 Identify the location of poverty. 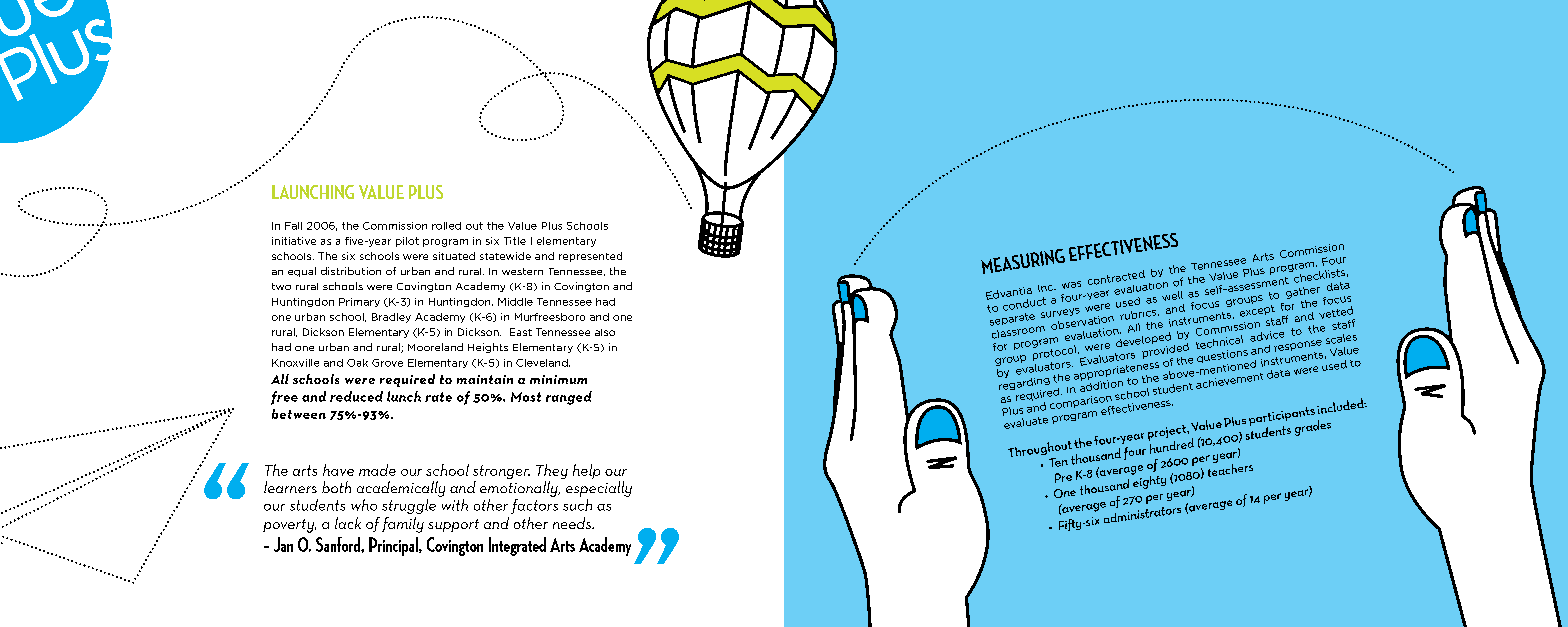
(289, 526).
